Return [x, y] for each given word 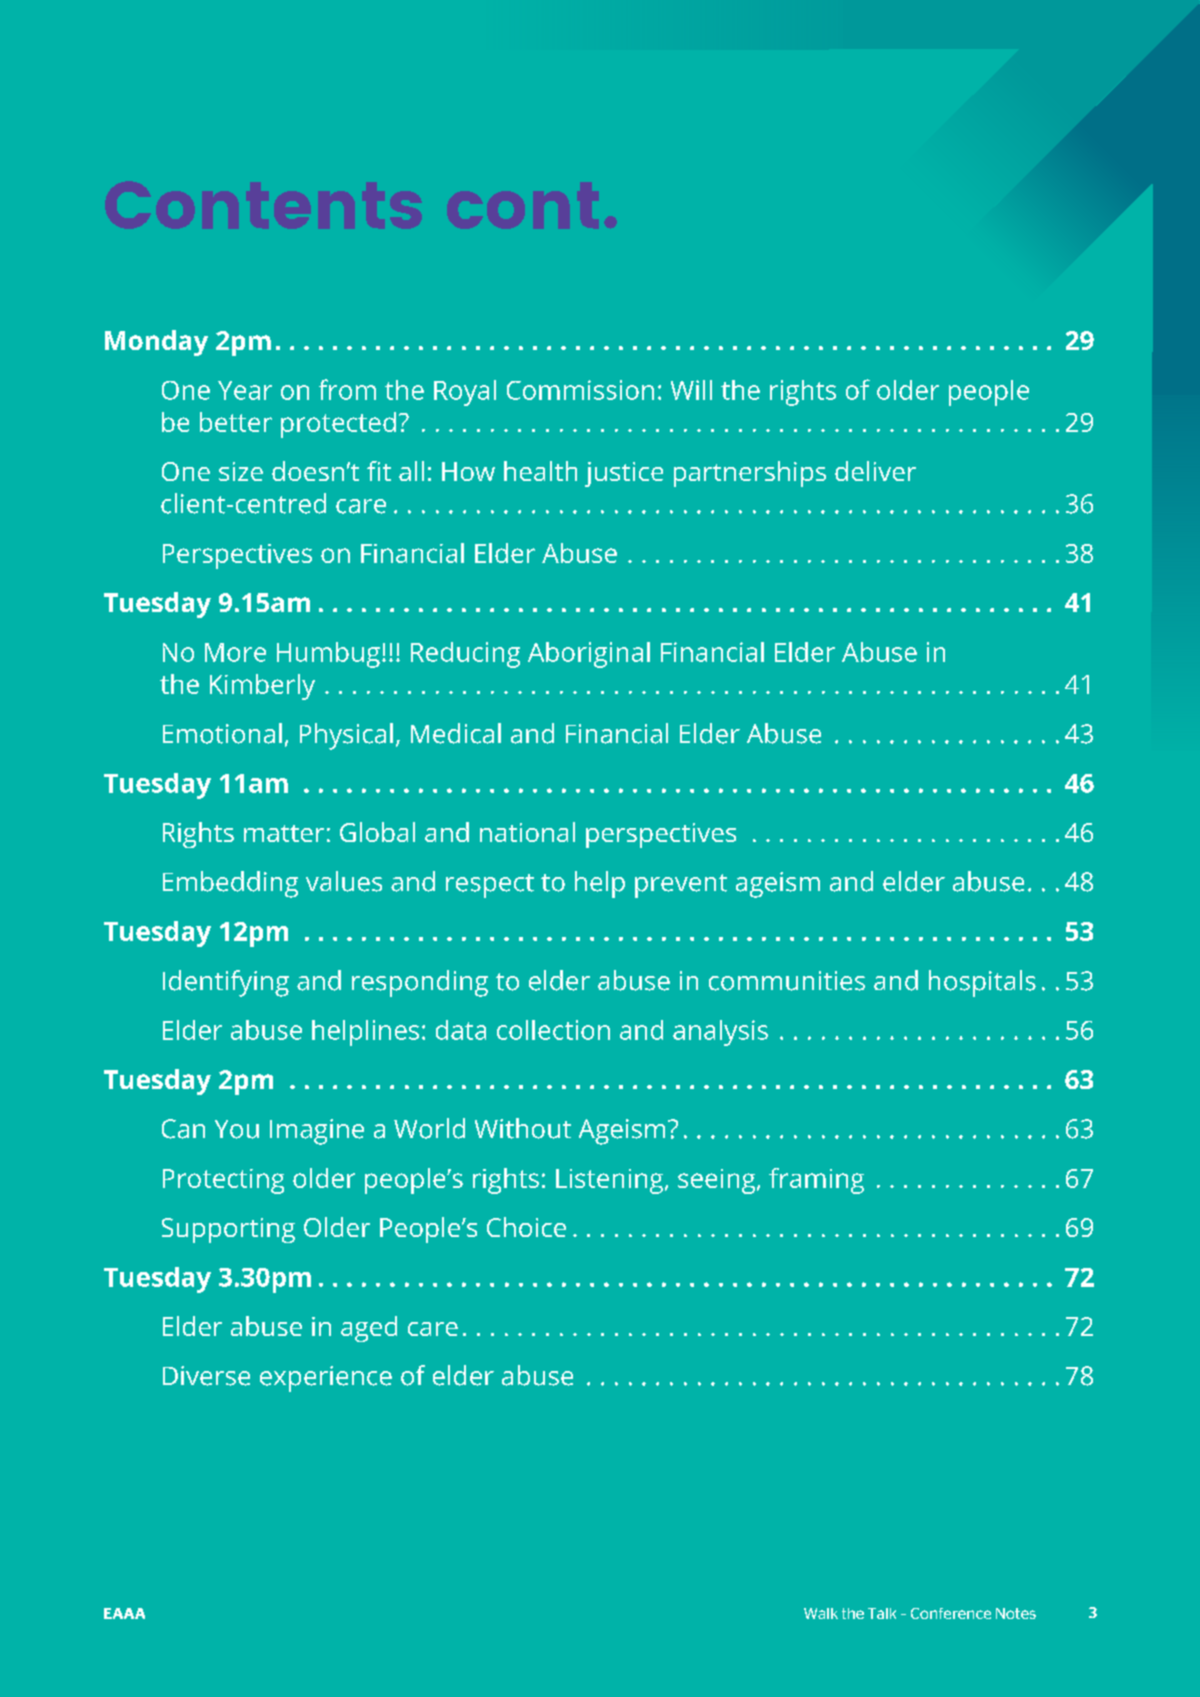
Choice [526, 1227]
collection [553, 1030]
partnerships [750, 474]
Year [245, 390]
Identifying [226, 983]
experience [326, 1379]
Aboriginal [589, 655]
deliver [875, 471]
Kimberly [262, 687]
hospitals [982, 983]
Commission [580, 390]
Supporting [228, 1230]
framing [816, 1181]
